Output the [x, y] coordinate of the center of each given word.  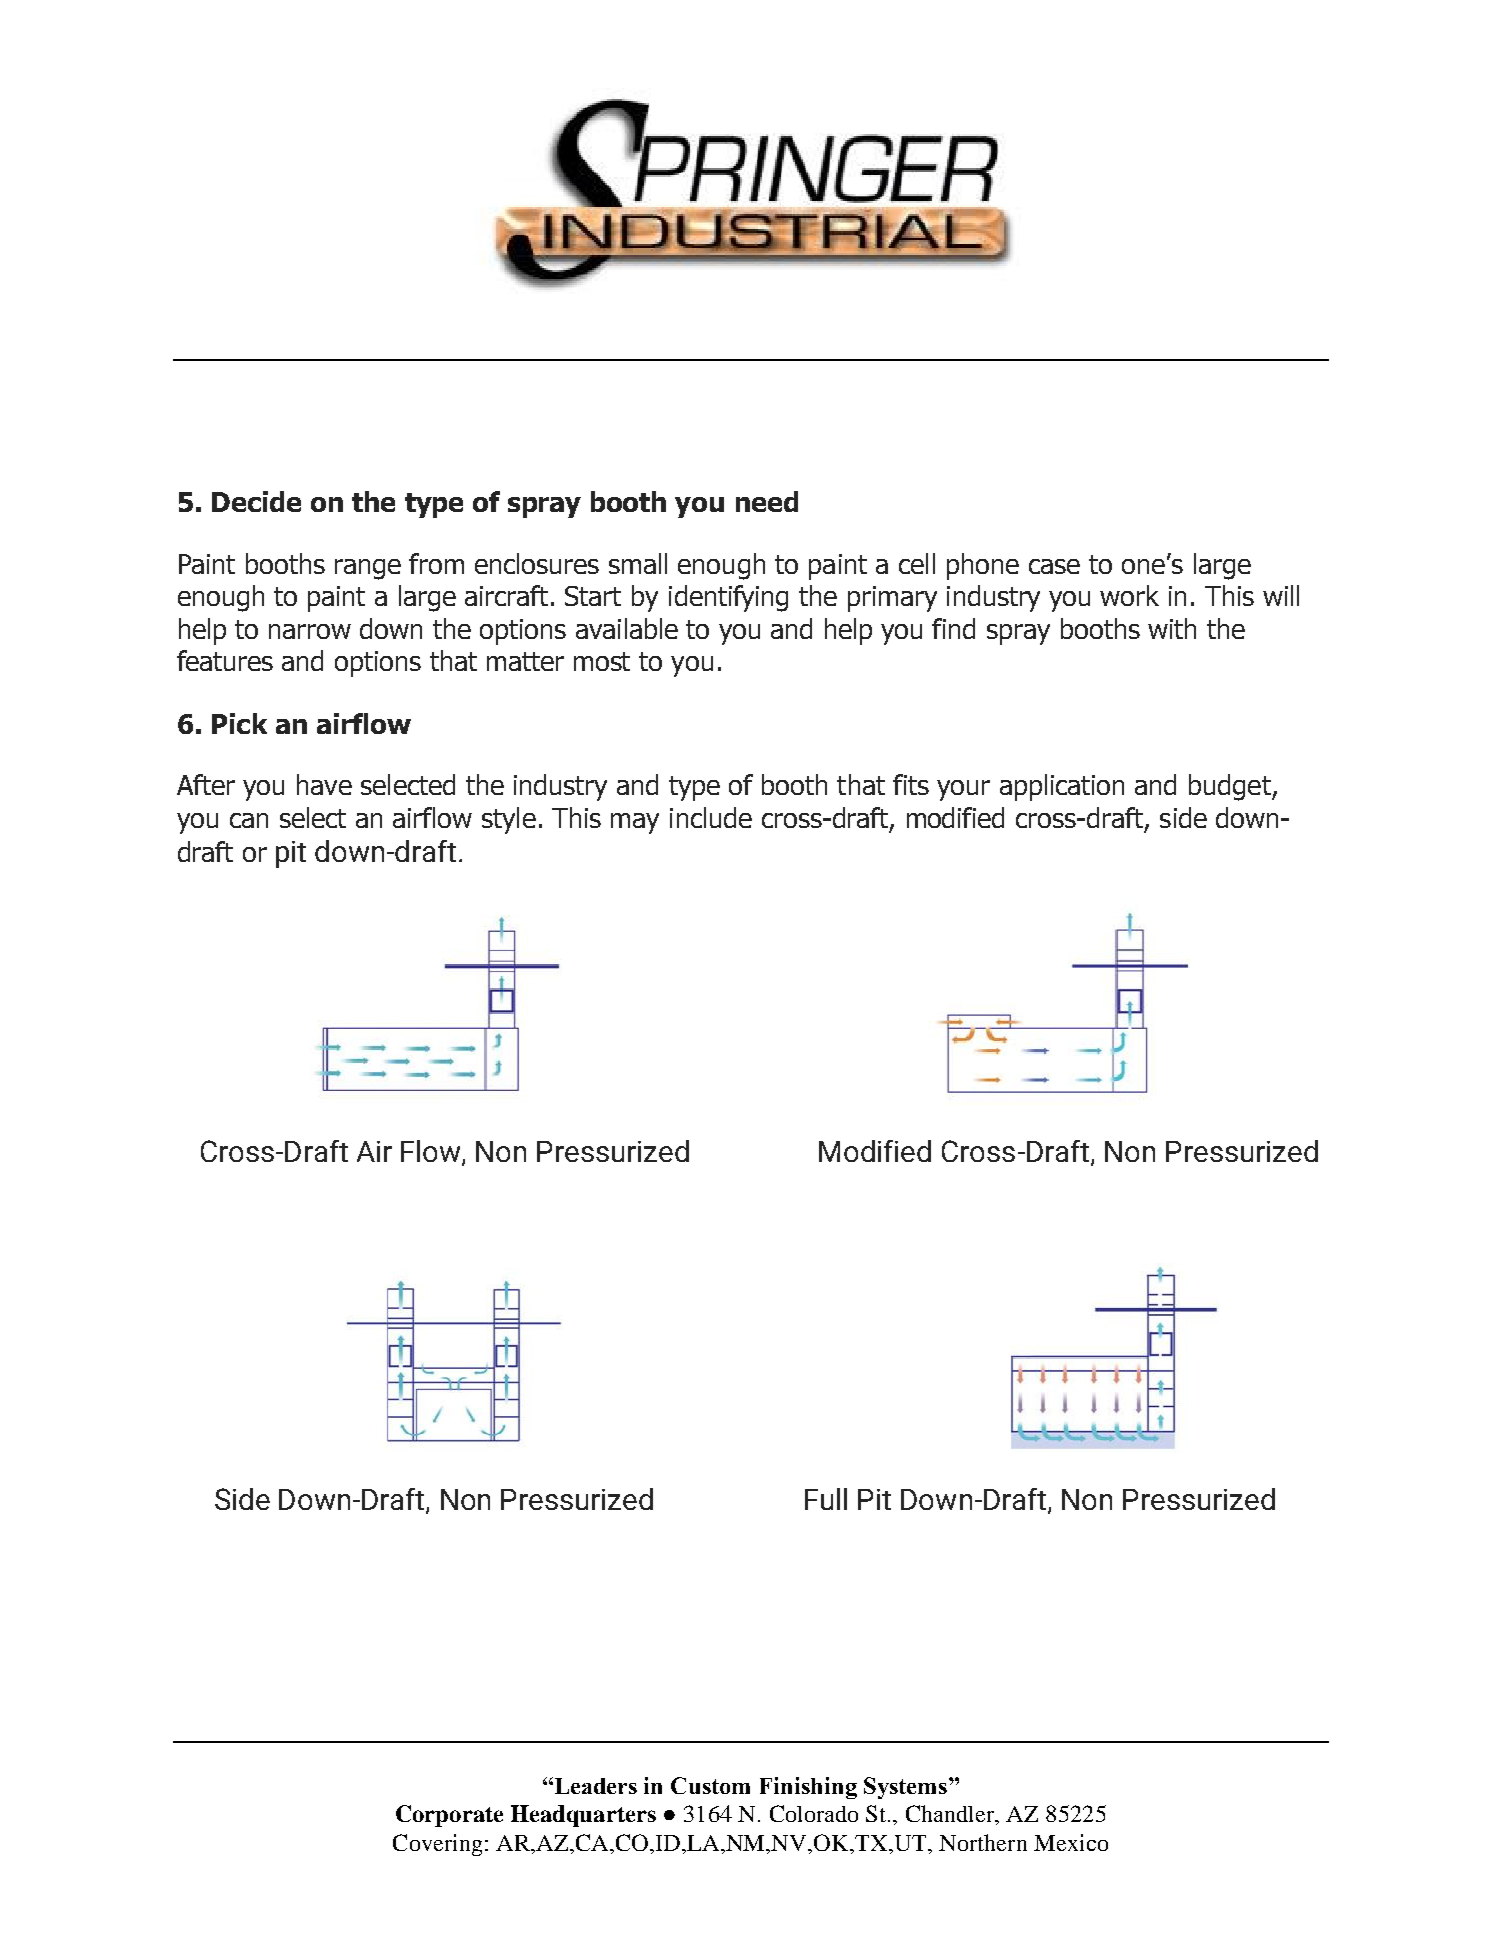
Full [826, 1499]
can [249, 820]
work [1129, 595]
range [368, 569]
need [767, 501]
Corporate [449, 1816]
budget [1231, 787]
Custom [710, 1785]
